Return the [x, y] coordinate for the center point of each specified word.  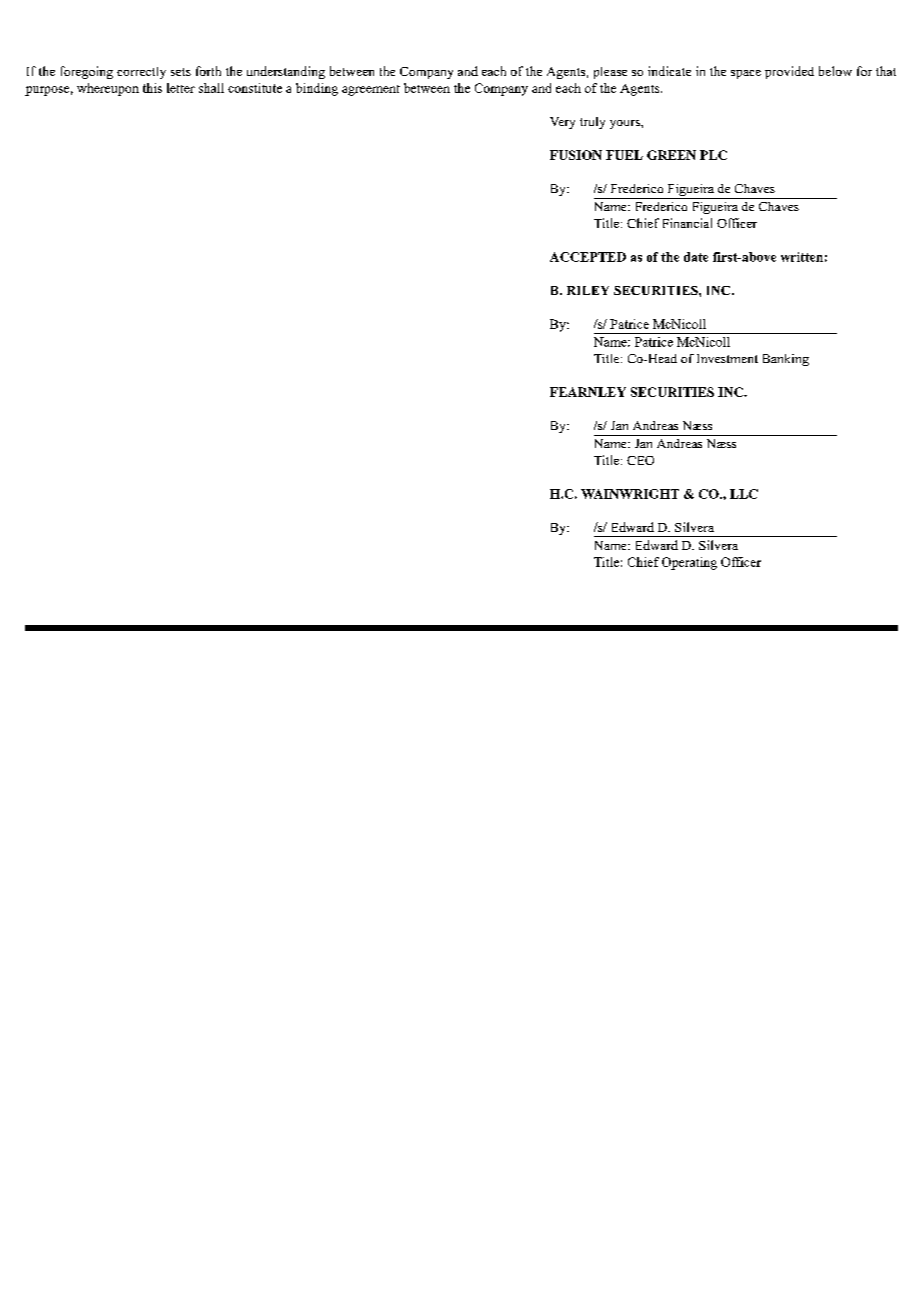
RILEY [588, 290]
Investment [727, 358]
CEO [640, 460]
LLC [744, 494]
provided [789, 72]
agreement [371, 90]
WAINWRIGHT [630, 494]
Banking [786, 360]
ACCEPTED [588, 257]
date [696, 257]
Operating [689, 563]
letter [181, 88]
